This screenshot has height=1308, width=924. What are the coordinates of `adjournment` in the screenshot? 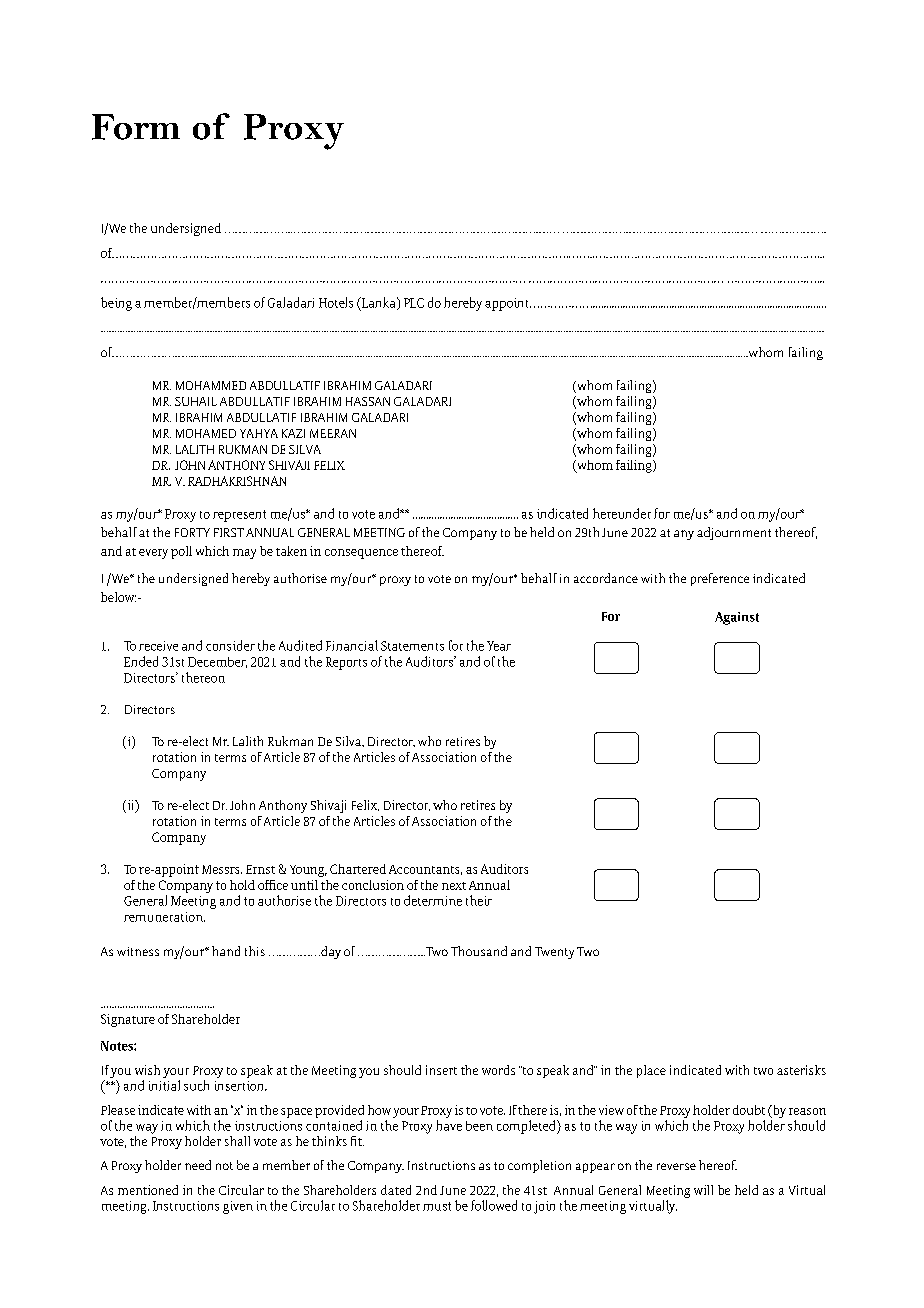 It's located at (734, 533).
